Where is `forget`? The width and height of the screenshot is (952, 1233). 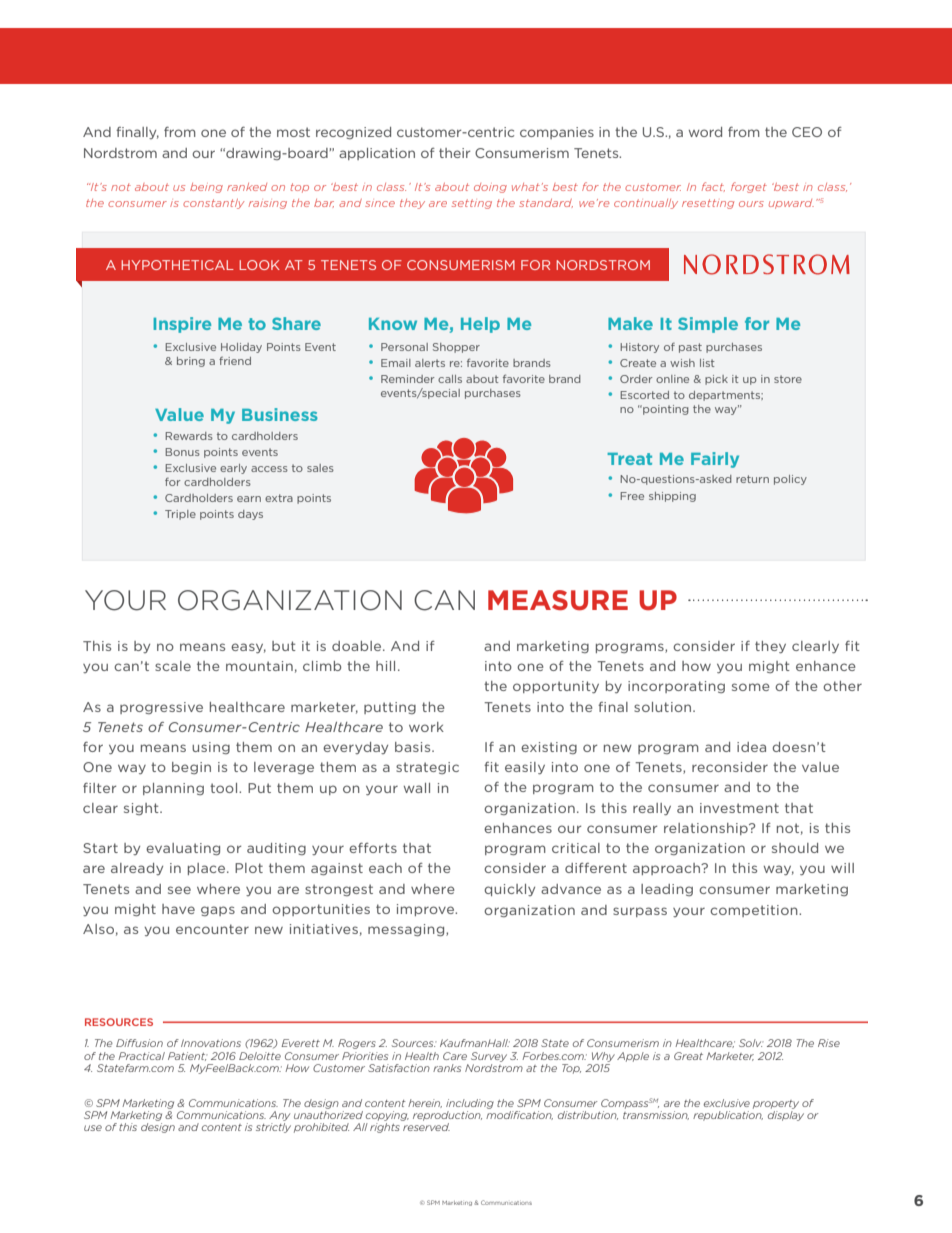
forget is located at coordinates (749, 187).
